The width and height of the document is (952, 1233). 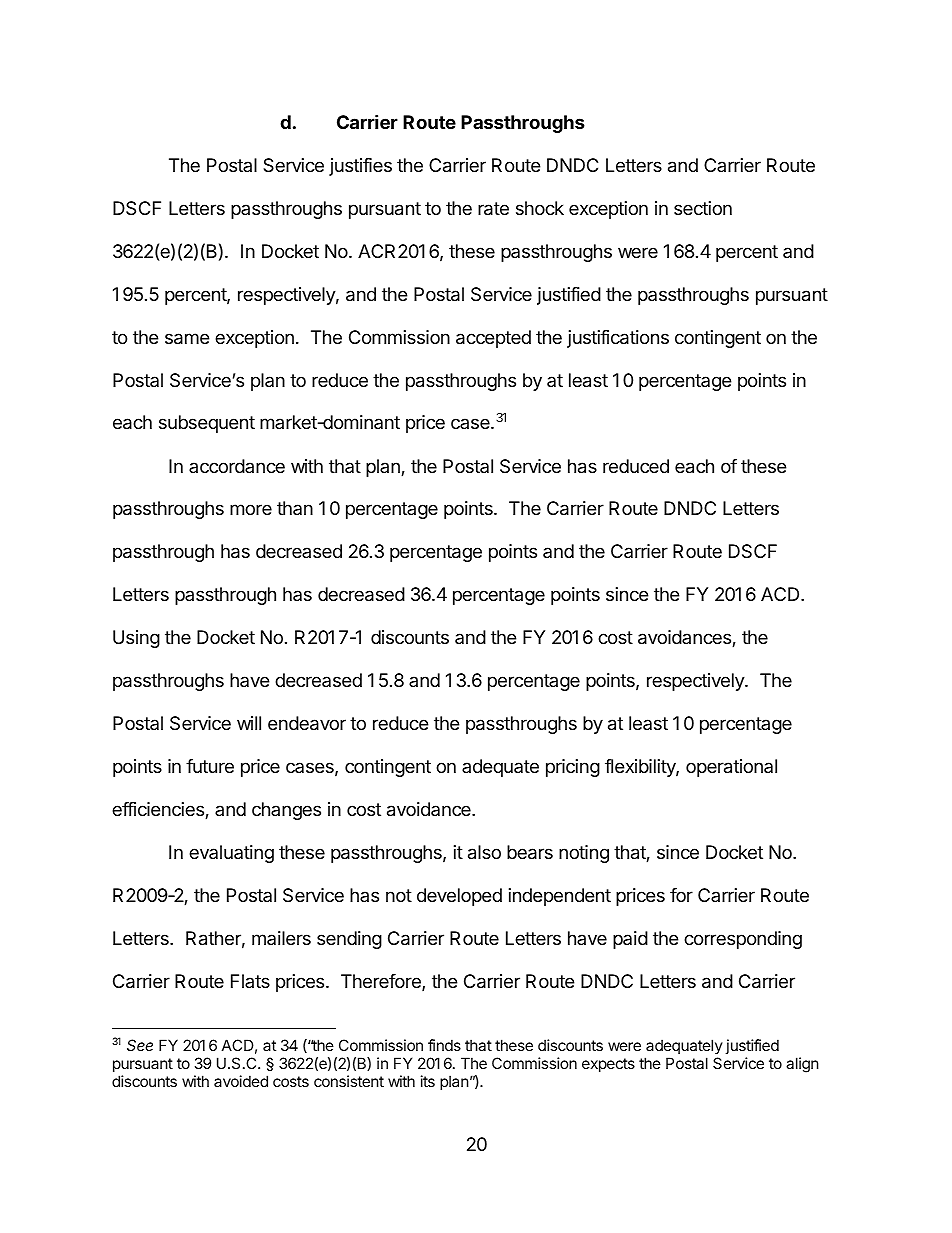 I want to click on section, so click(x=703, y=208).
